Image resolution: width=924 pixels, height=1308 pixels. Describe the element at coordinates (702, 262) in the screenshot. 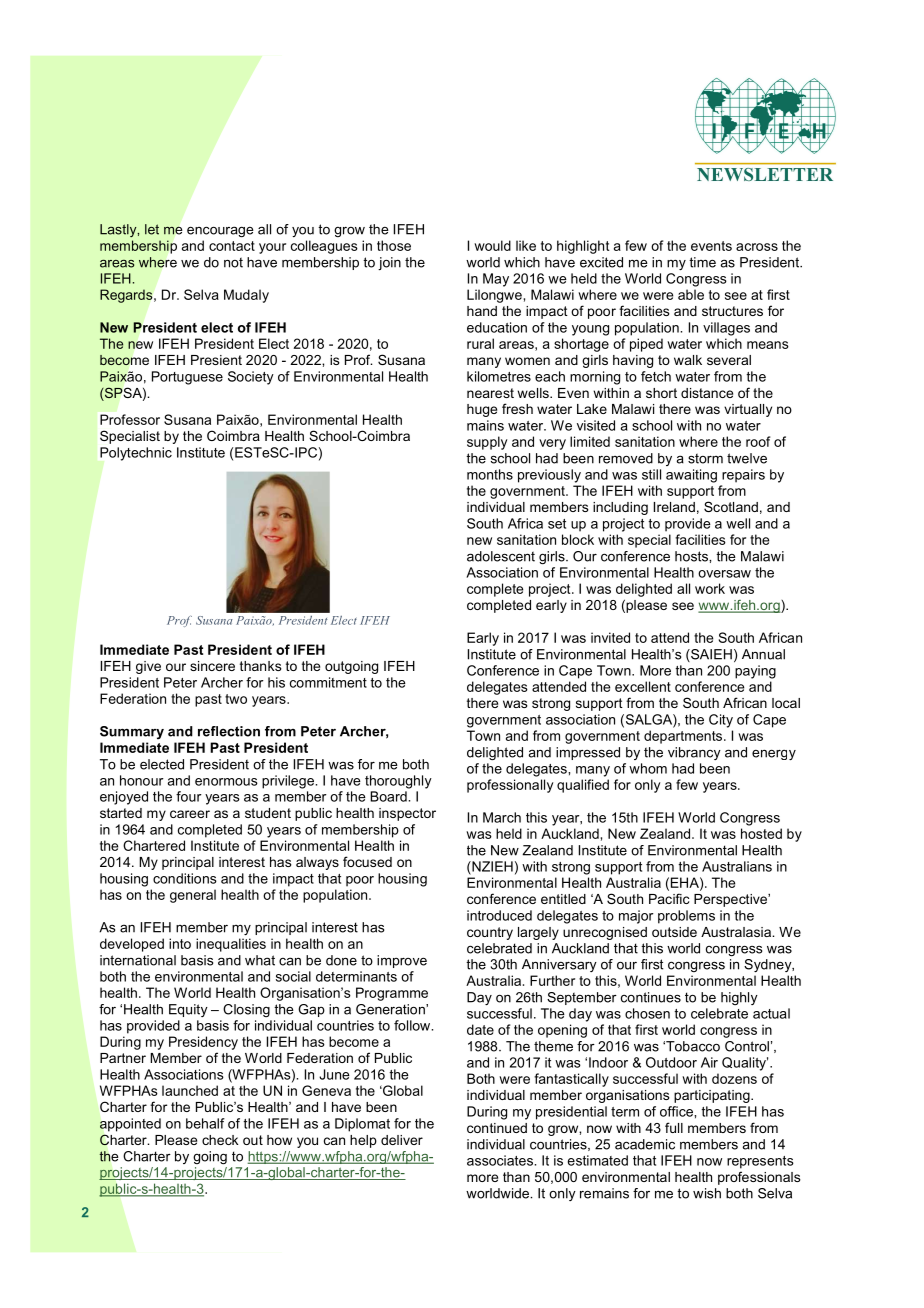

I see `time` at that location.
